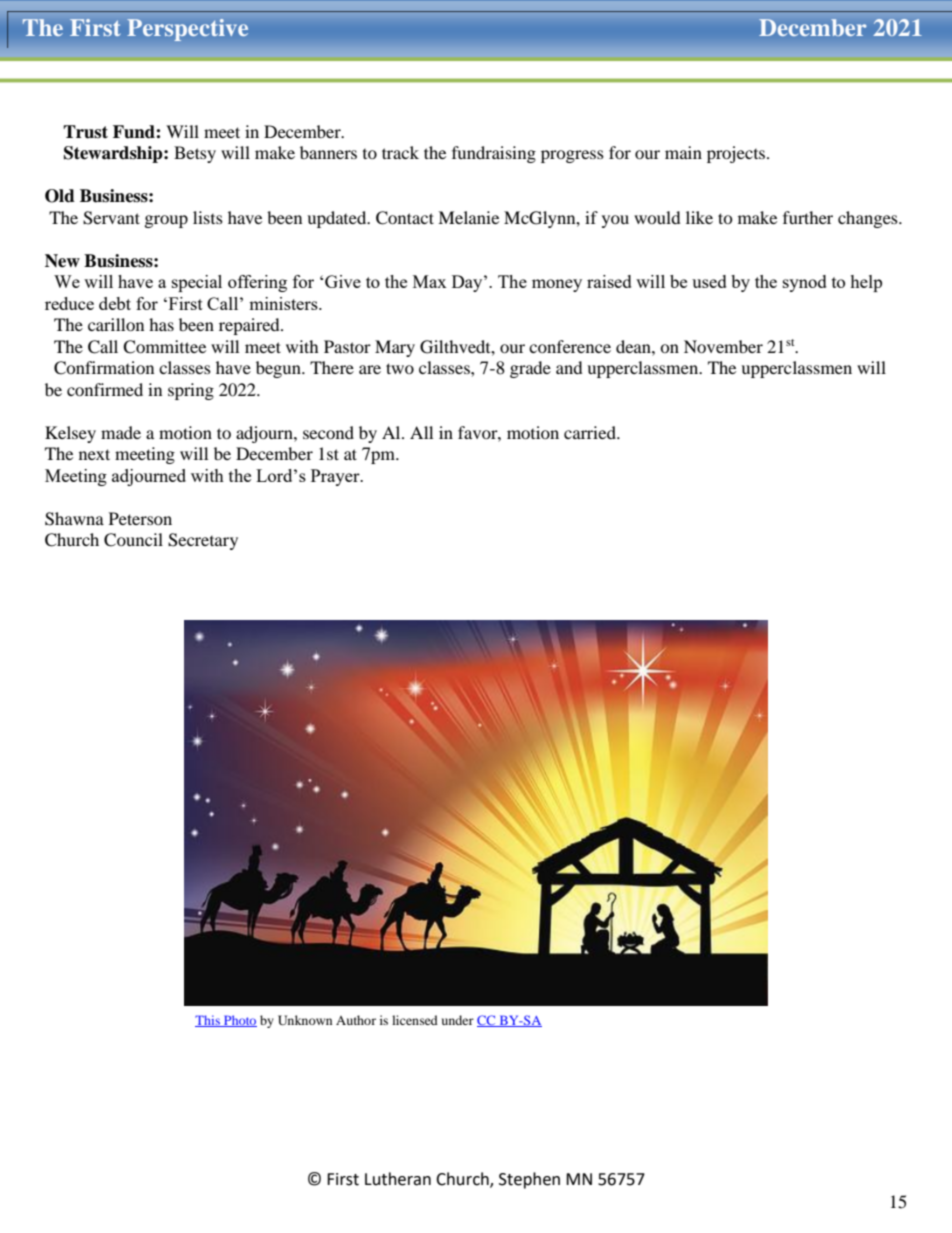 The height and width of the screenshot is (1233, 952). I want to click on projects, so click(737, 154).
